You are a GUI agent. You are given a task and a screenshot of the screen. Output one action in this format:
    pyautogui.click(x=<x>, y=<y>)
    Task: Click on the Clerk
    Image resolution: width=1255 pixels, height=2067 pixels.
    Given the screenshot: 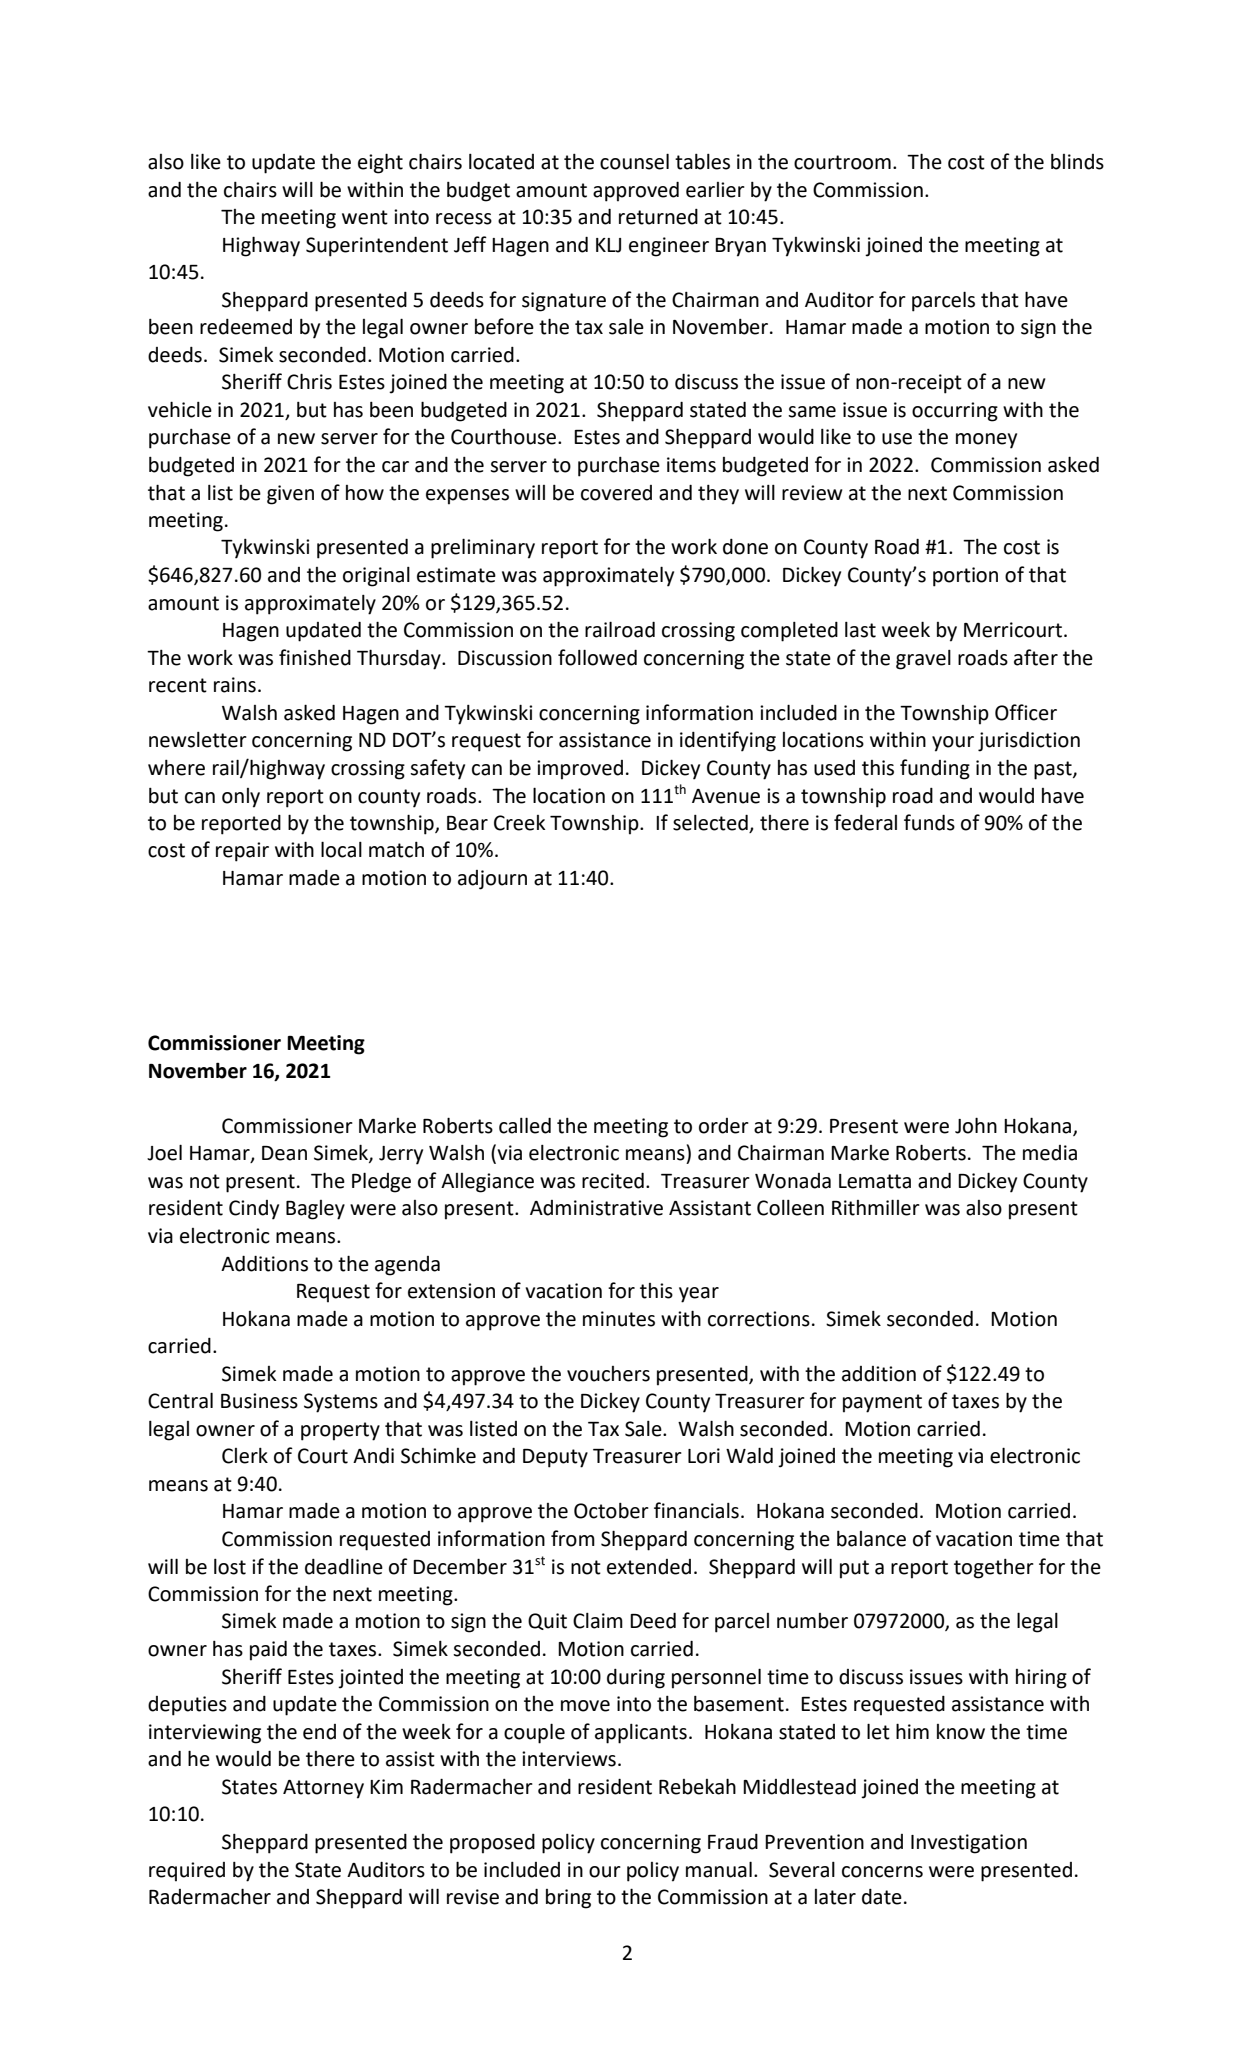 What is the action you would take?
    pyautogui.click(x=245, y=1456)
